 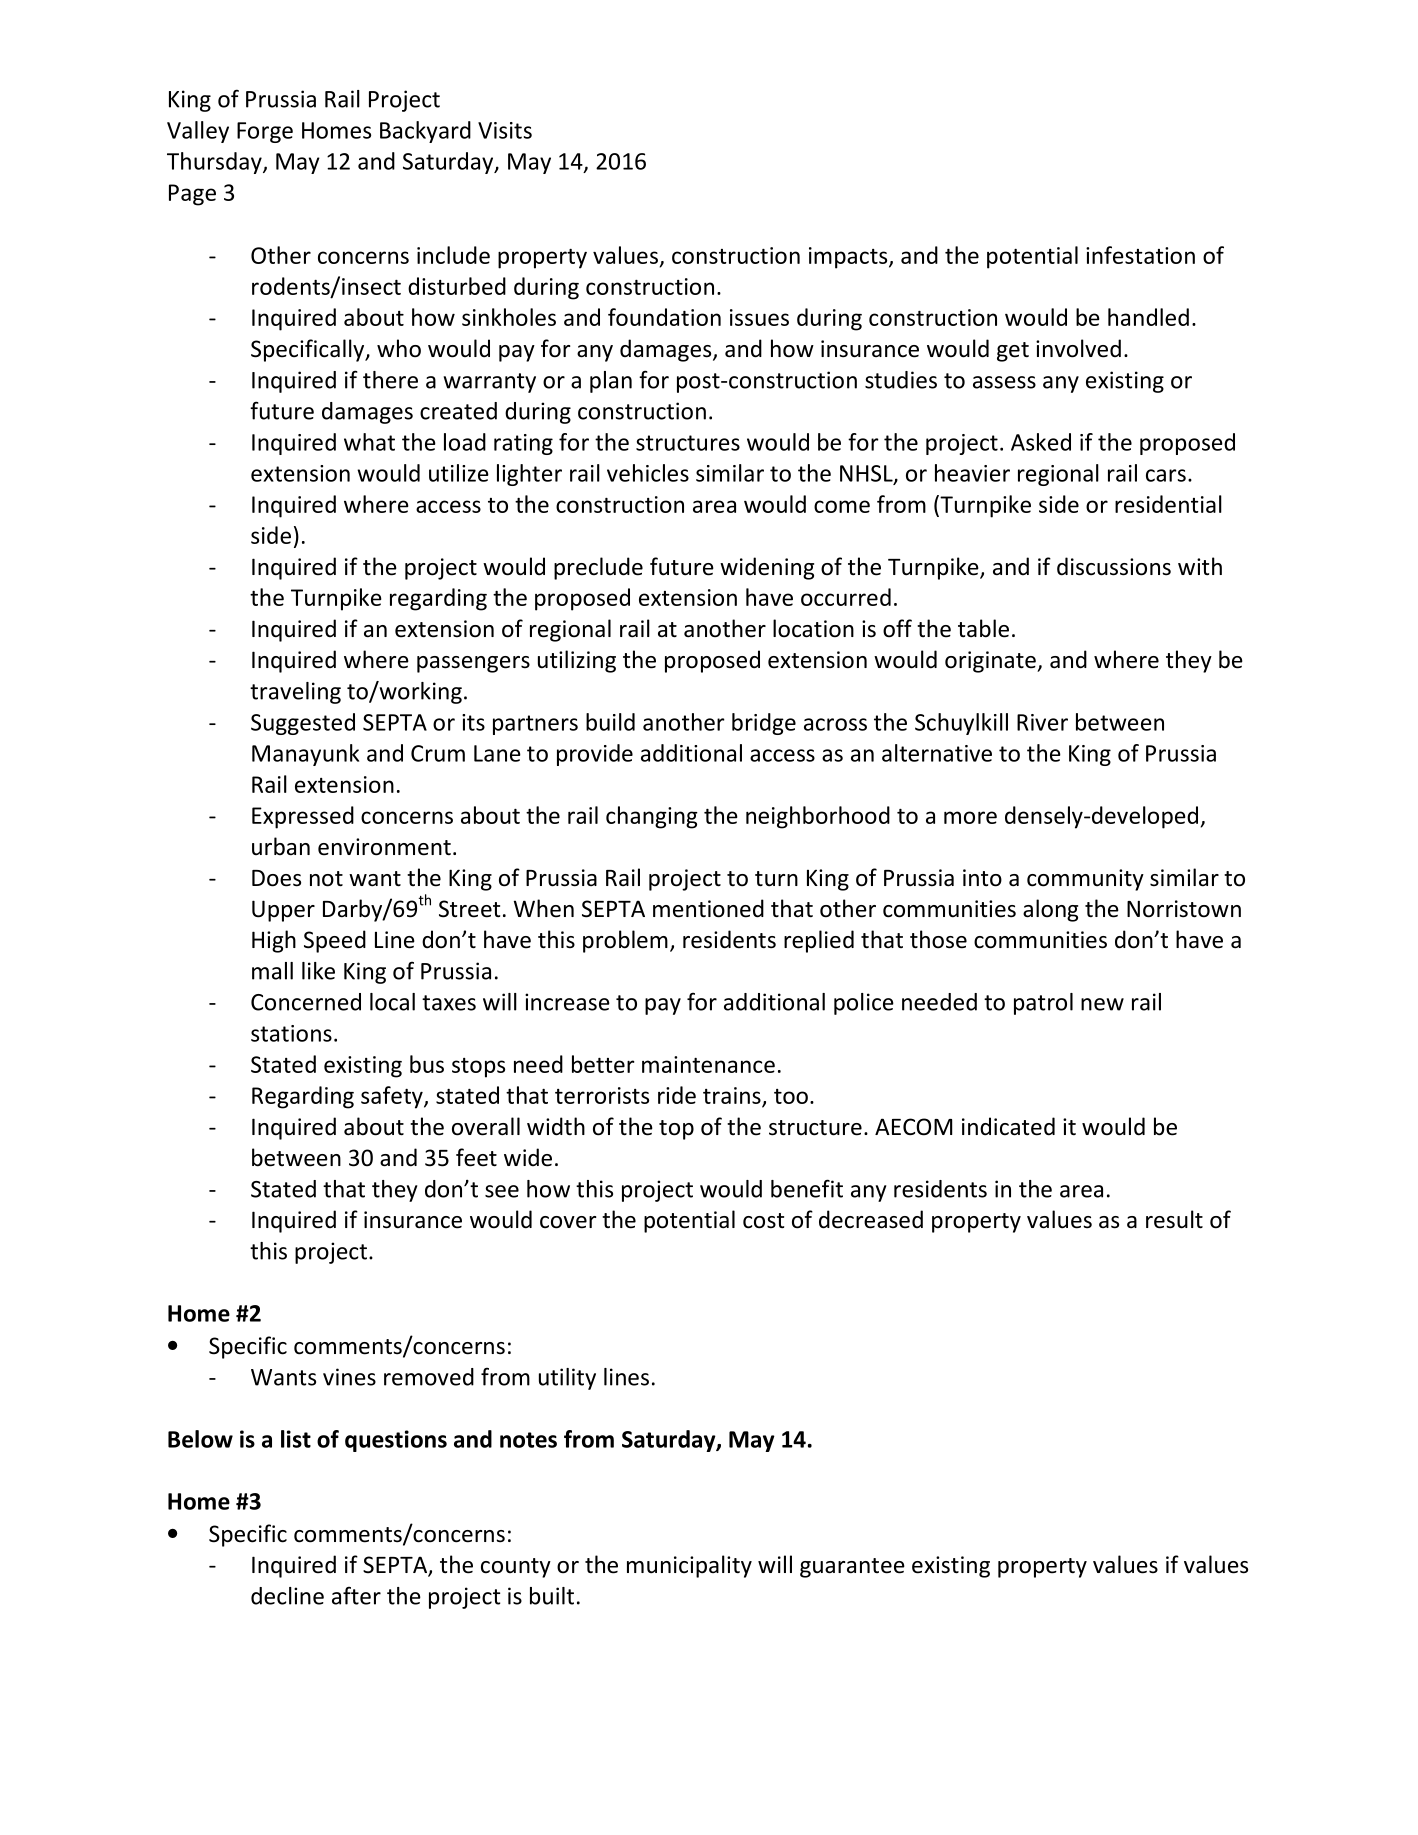 What do you see at coordinates (265, 132) in the page?
I see `Forge` at bounding box center [265, 132].
